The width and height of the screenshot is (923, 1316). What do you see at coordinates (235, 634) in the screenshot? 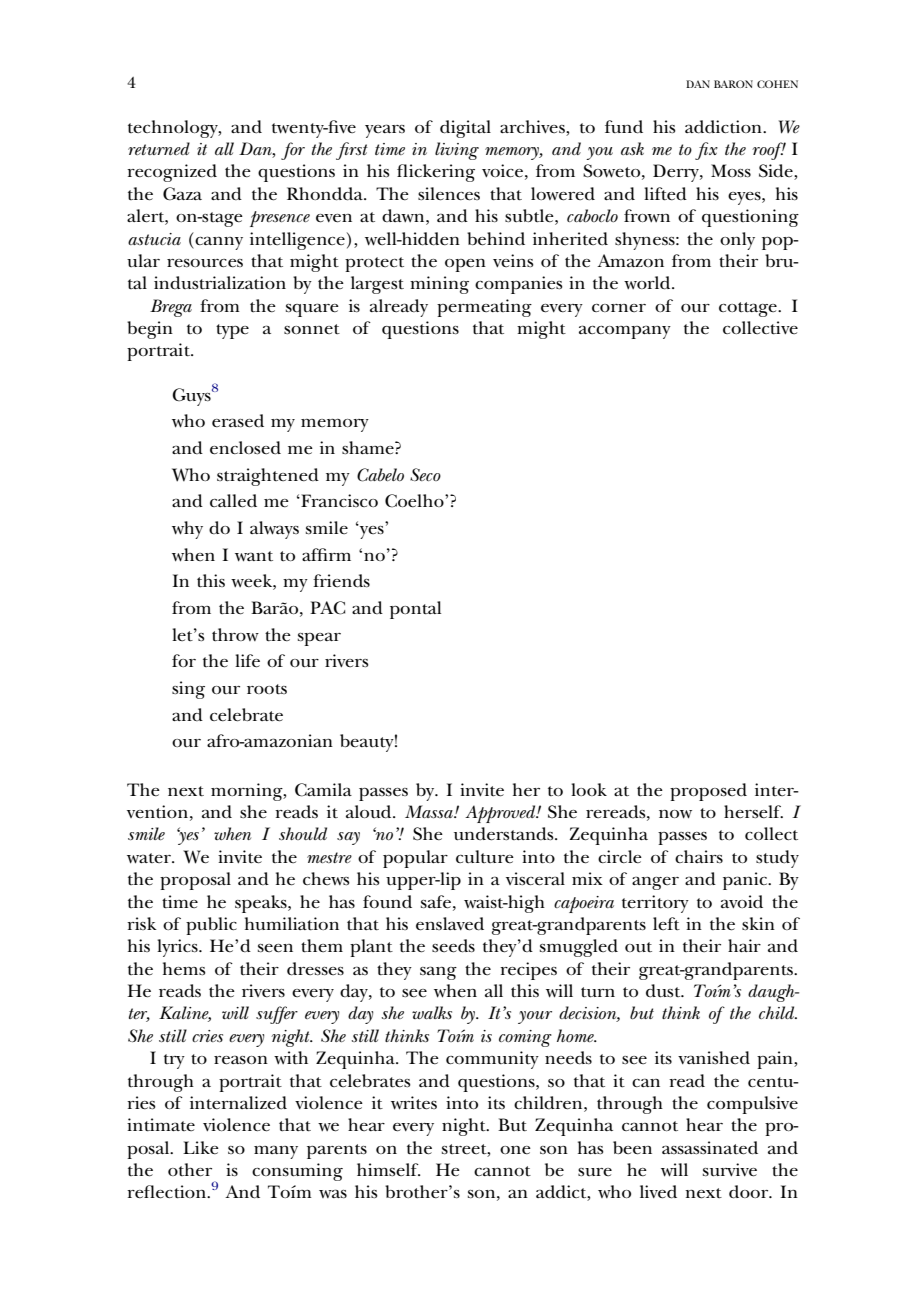
I see `throw` at bounding box center [235, 634].
